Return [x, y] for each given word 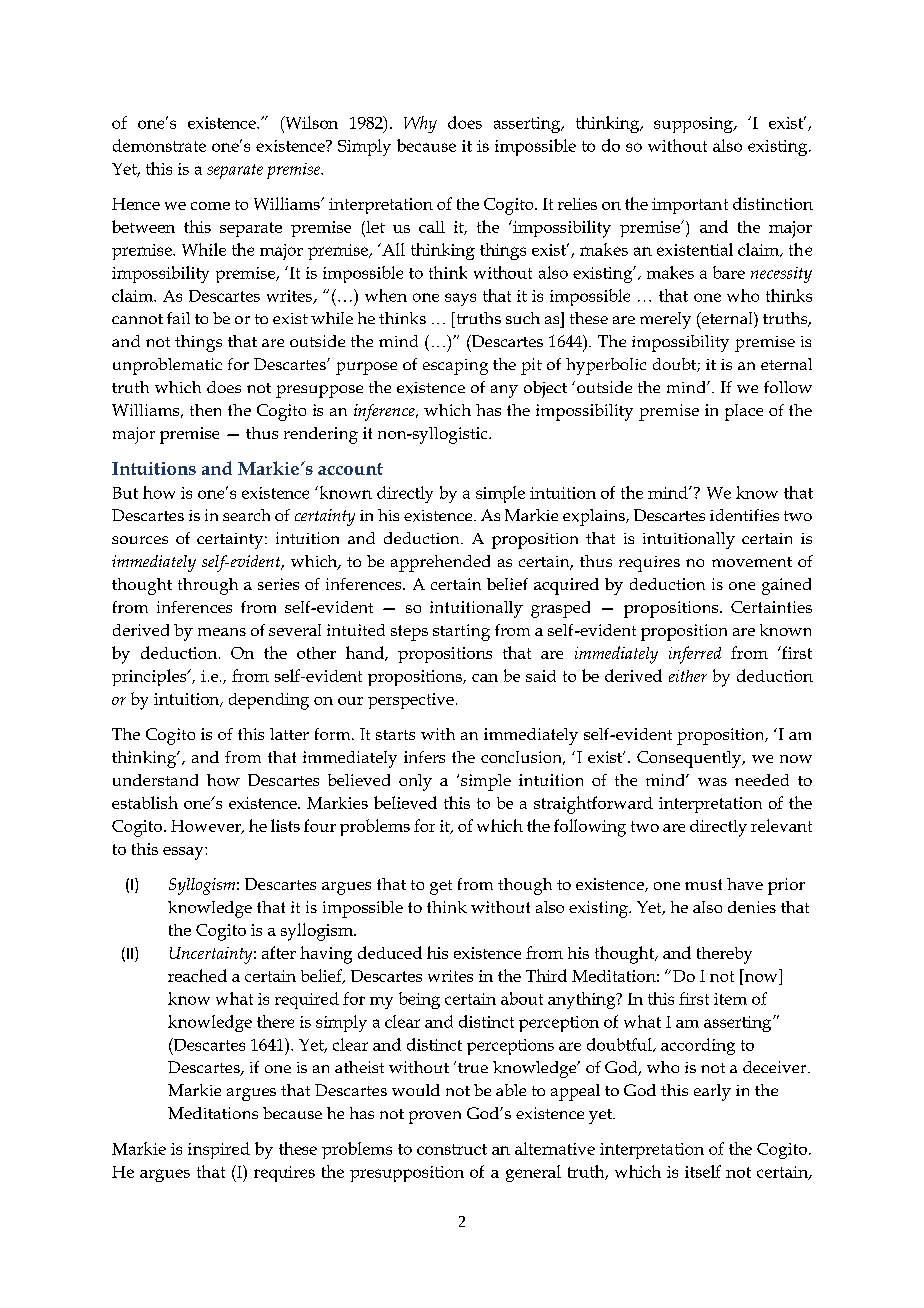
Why [420, 124]
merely [665, 320]
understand [155, 780]
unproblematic [167, 366]
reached [197, 975]
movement [752, 562]
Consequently [690, 759]
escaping [455, 367]
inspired [219, 1150]
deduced [390, 952]
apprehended [440, 563]
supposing [694, 125]
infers [424, 757]
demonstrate [159, 145]
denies [752, 907]
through [208, 586]
